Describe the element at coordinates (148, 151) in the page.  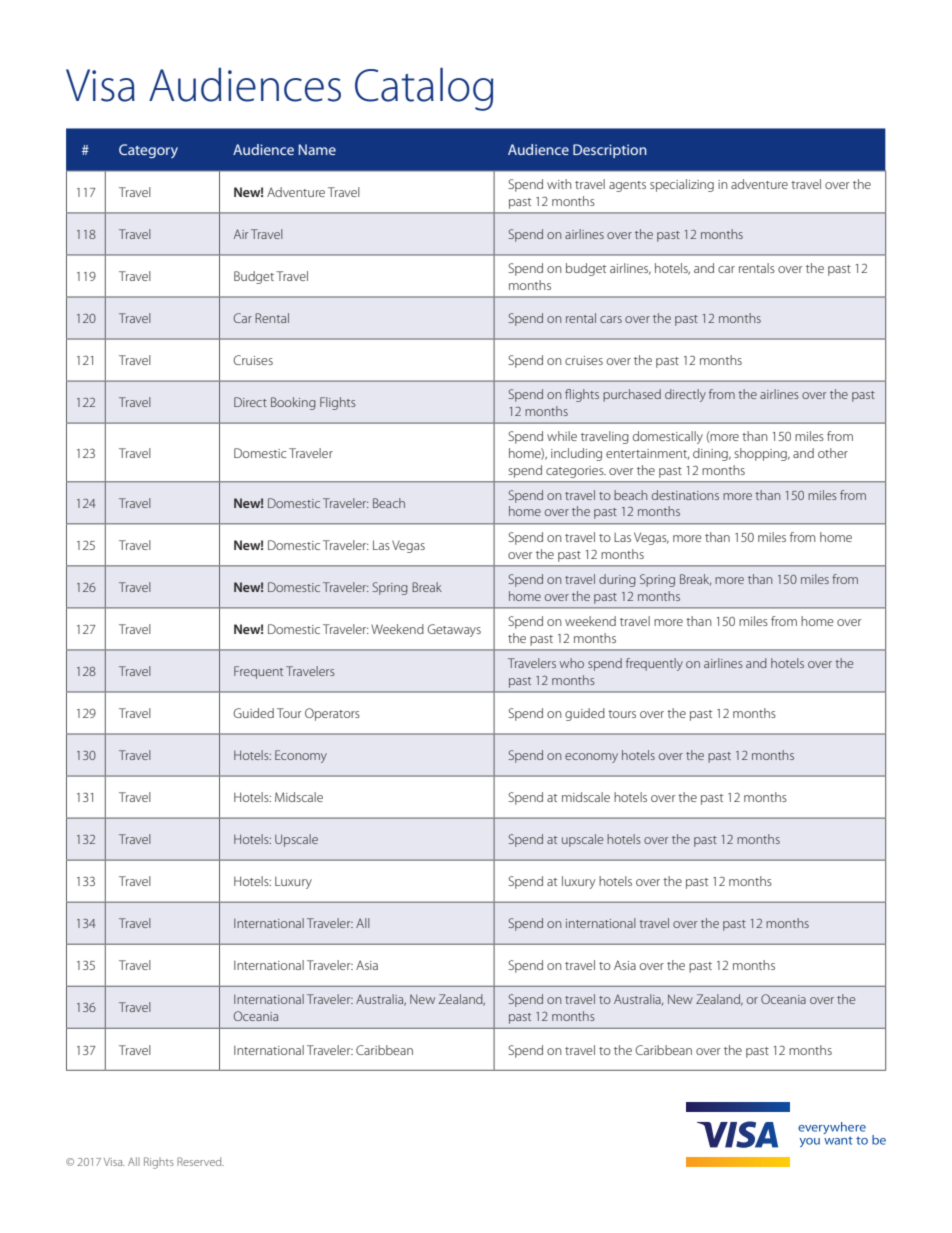
I see `Category` at that location.
